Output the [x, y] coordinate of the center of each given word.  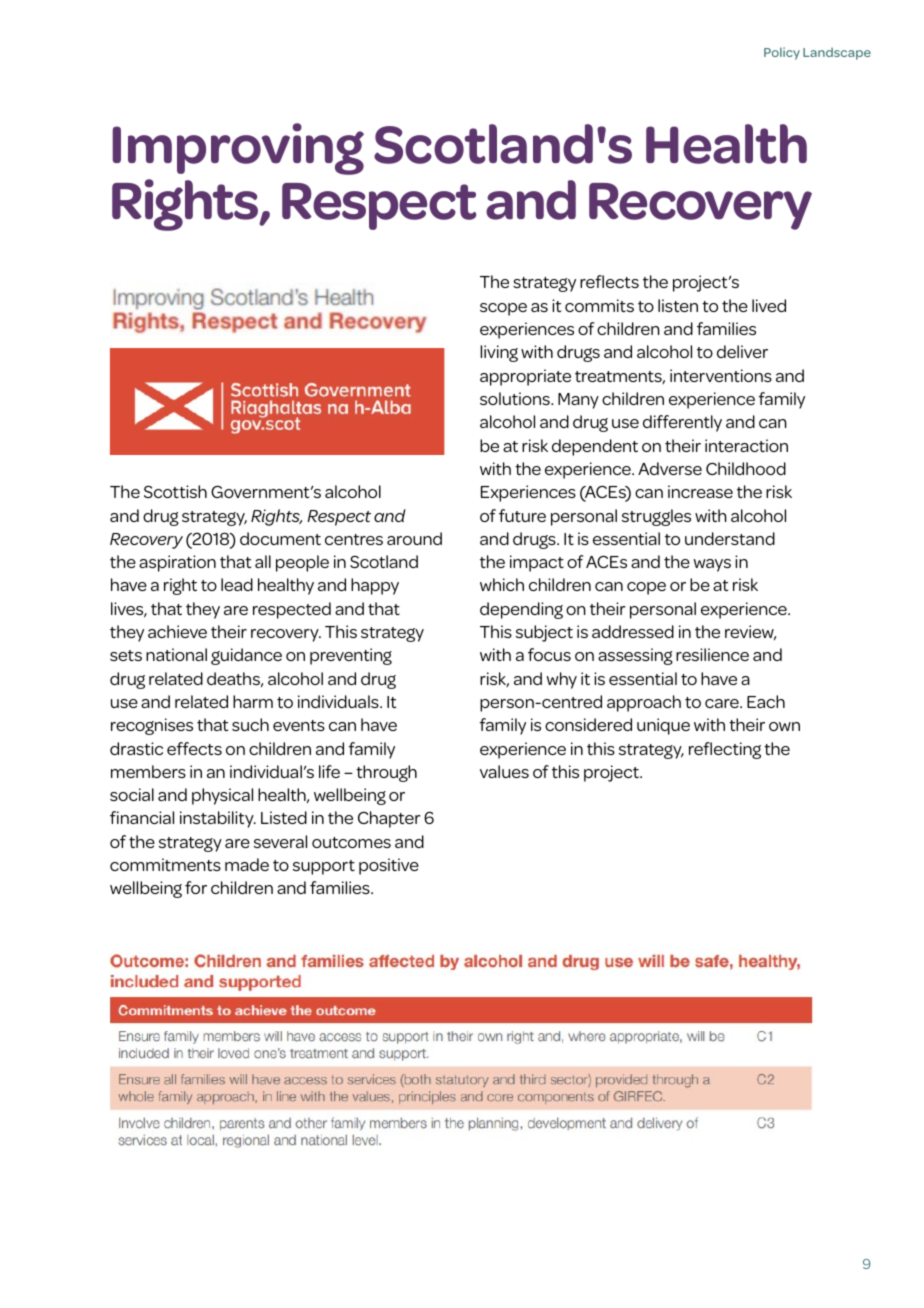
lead [237, 584]
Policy [782, 53]
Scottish [175, 491]
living [499, 353]
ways [712, 565]
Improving [238, 149]
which [502, 584]
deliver [742, 351]
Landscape [837, 54]
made [247, 864]
